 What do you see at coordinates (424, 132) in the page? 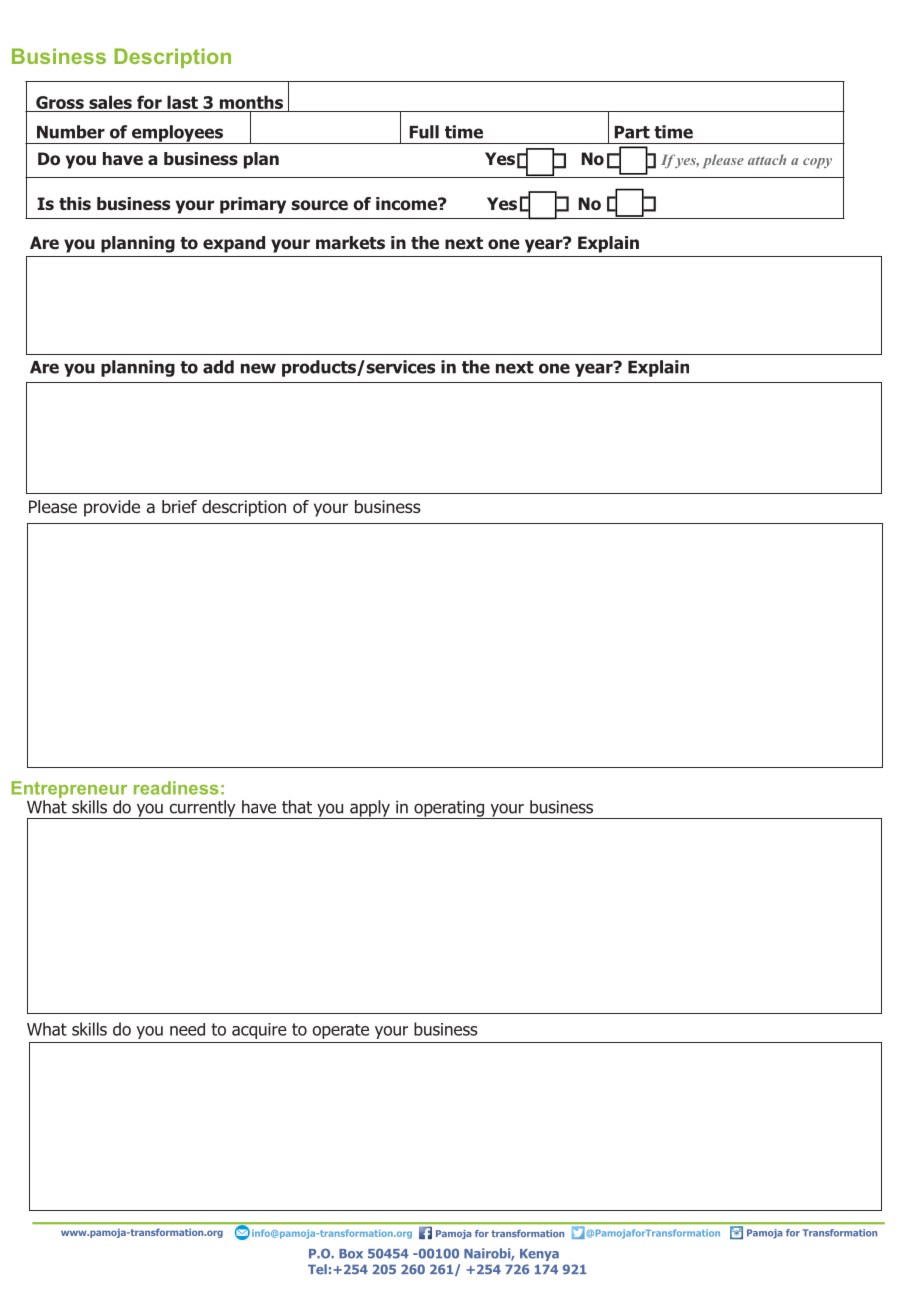
I see `Full` at bounding box center [424, 132].
